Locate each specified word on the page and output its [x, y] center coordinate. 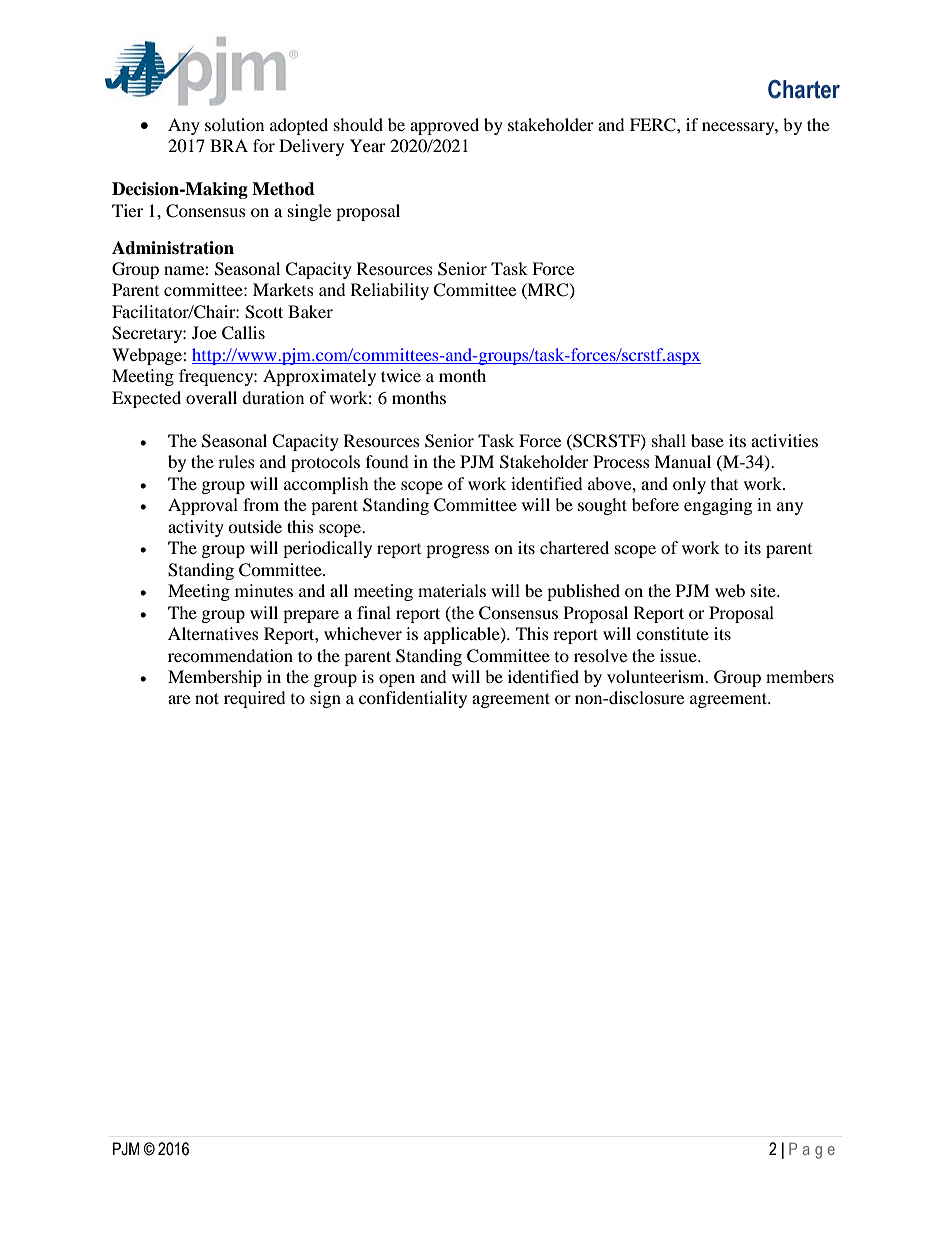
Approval [203, 506]
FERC [654, 125]
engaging [718, 506]
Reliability [390, 291]
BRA [229, 145]
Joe [204, 332]
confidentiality [413, 699]
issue [679, 655]
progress [457, 551]
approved [444, 126]
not [207, 698]
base [707, 440]
